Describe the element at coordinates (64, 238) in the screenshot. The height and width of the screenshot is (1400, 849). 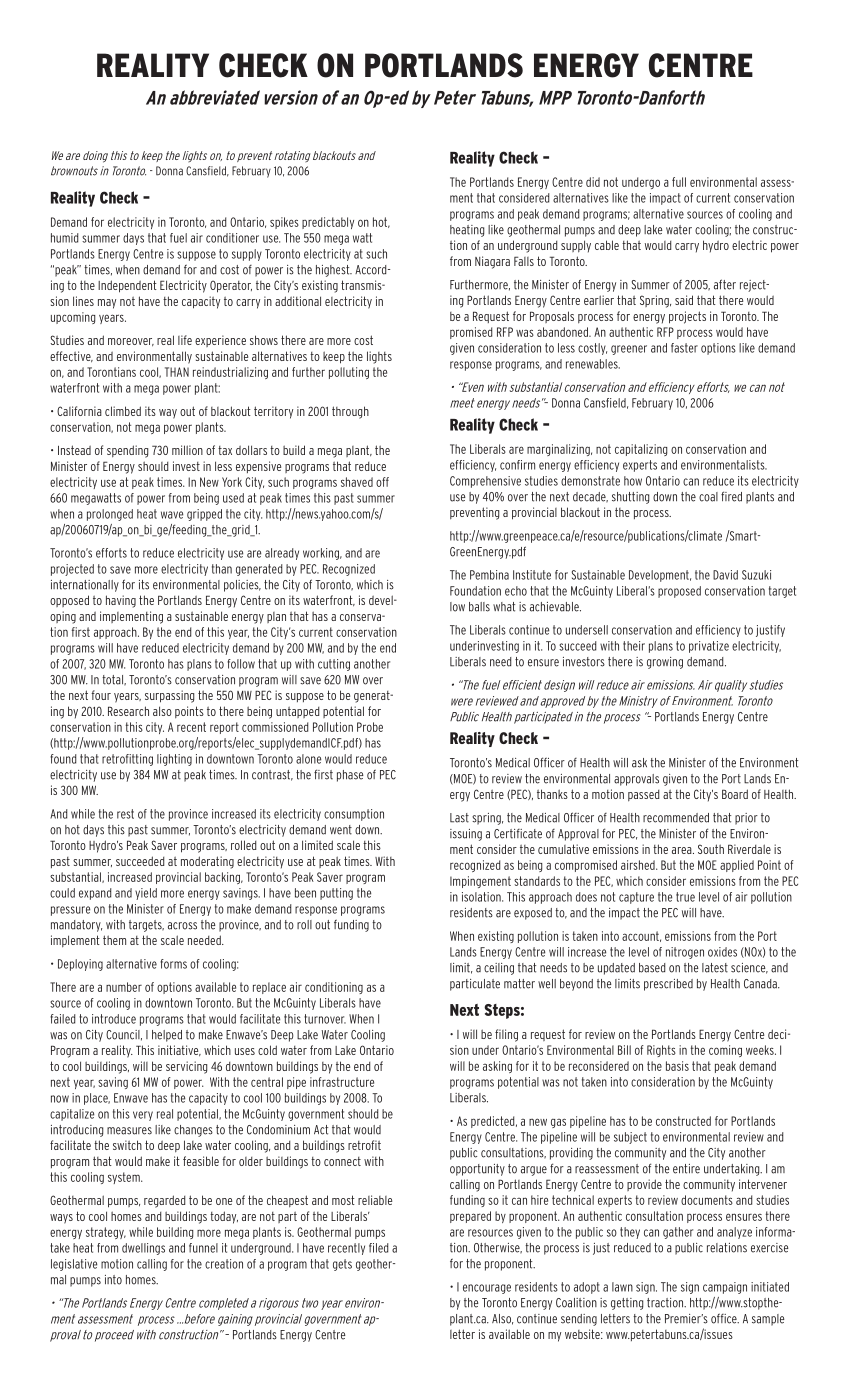
I see `humid` at that location.
